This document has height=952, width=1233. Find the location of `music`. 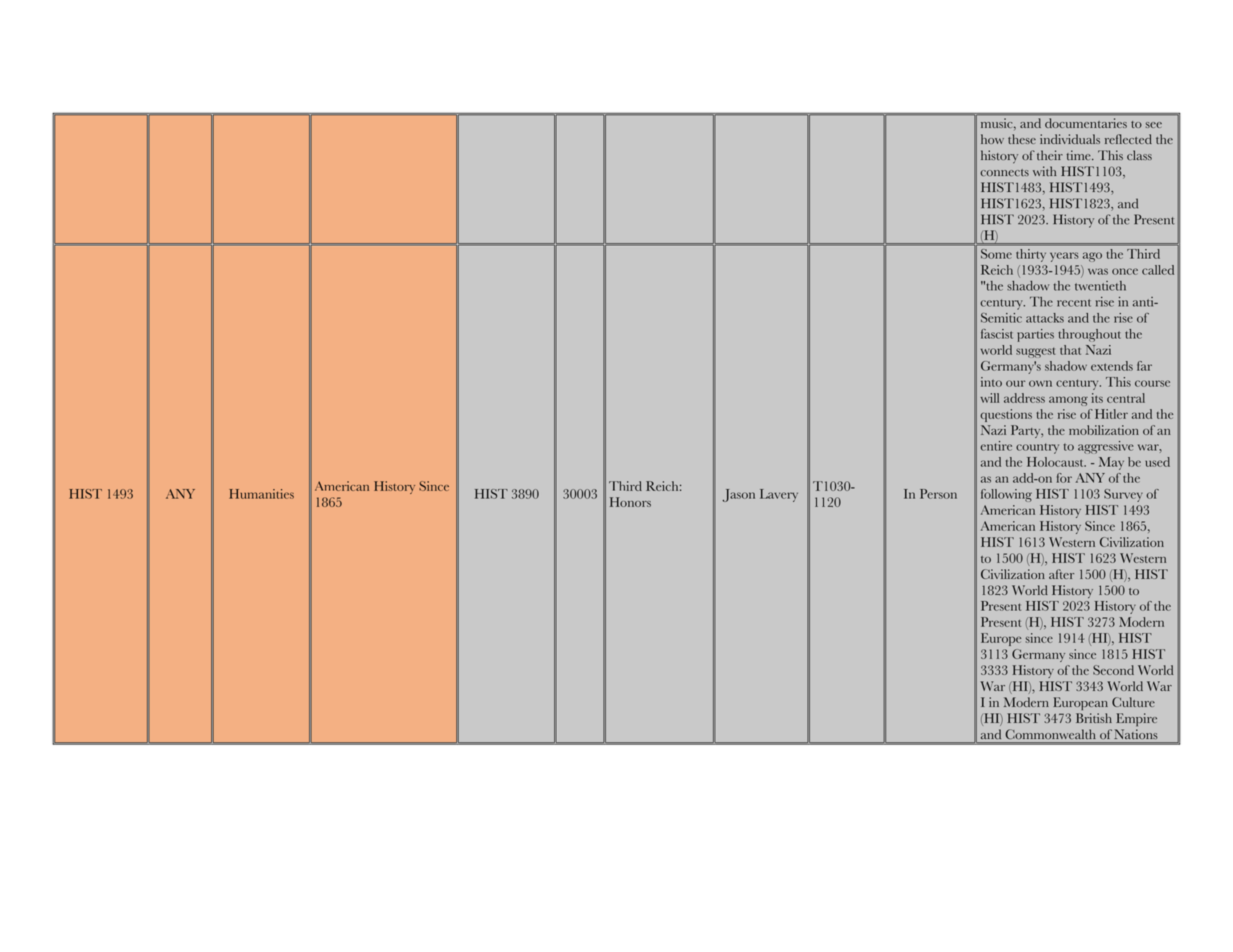

music is located at coordinates (997, 123).
